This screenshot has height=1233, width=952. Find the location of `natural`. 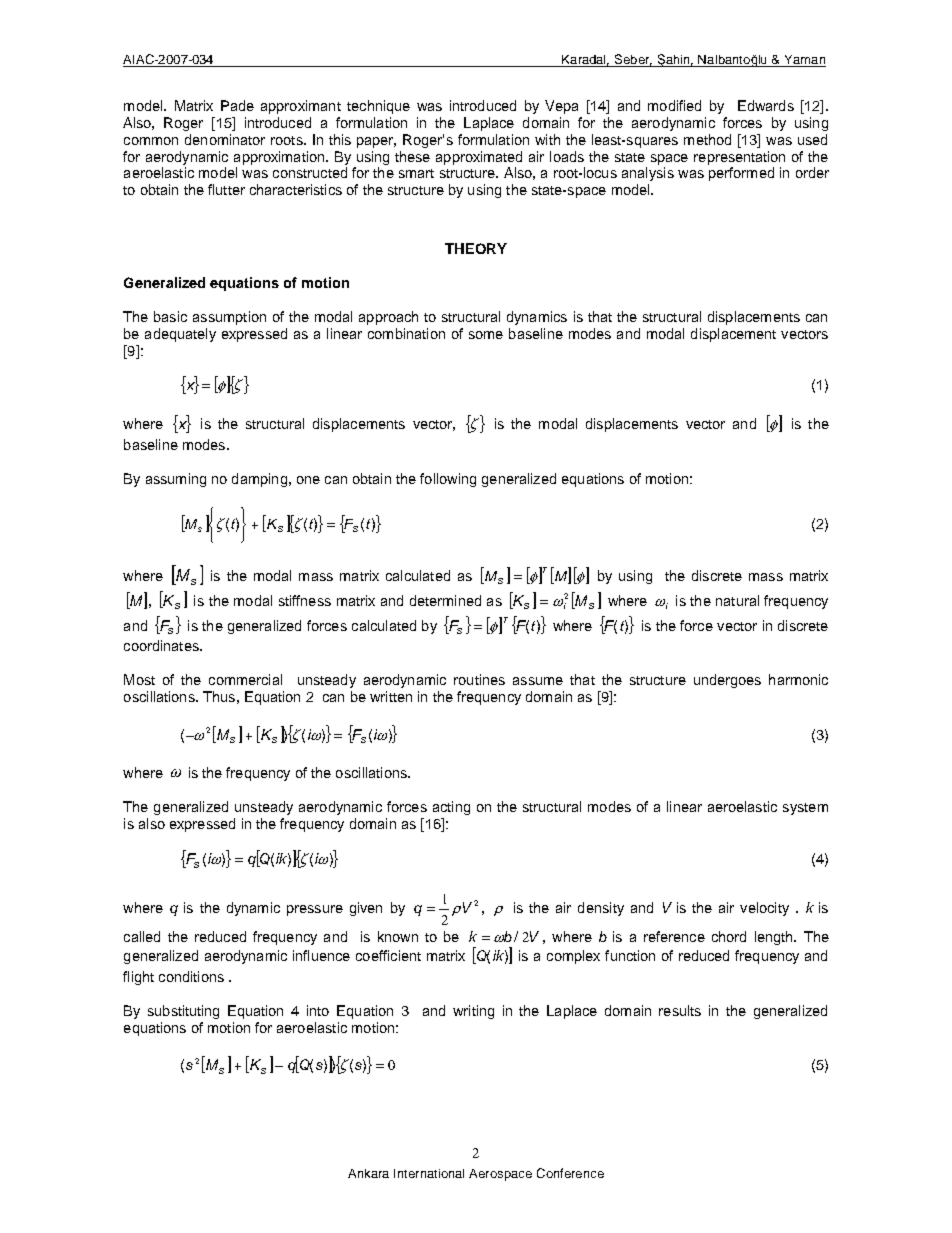

natural is located at coordinates (737, 600).
